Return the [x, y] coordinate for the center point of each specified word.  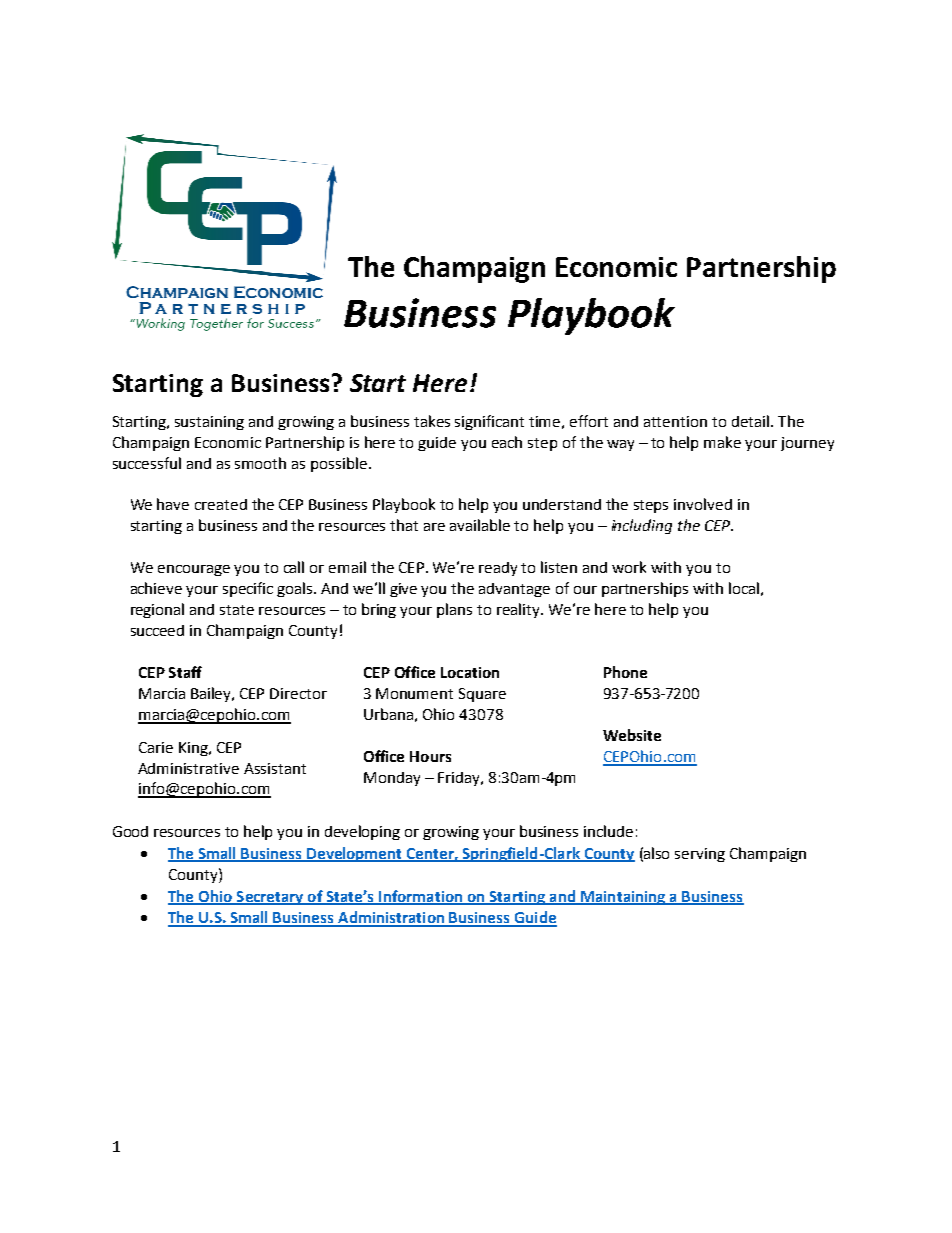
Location [470, 672]
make [722, 442]
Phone [625, 672]
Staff [185, 672]
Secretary [270, 898]
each [507, 442]
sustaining [209, 423]
